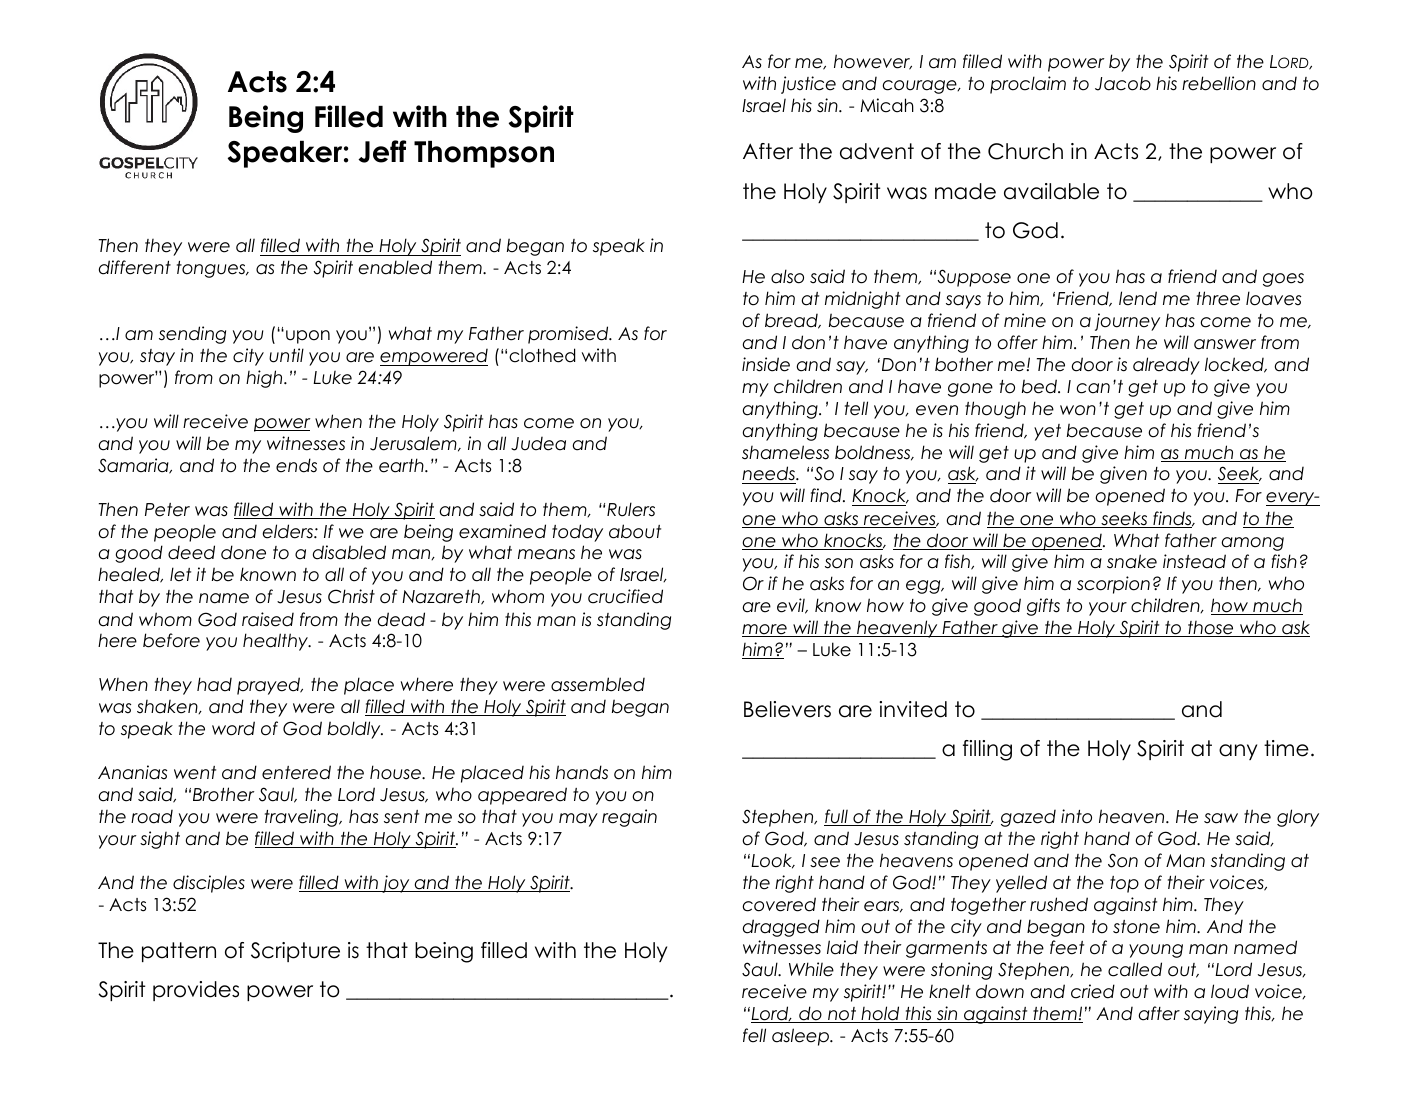  Describe the element at coordinates (196, 991) in the document. I see `provides` at that location.
